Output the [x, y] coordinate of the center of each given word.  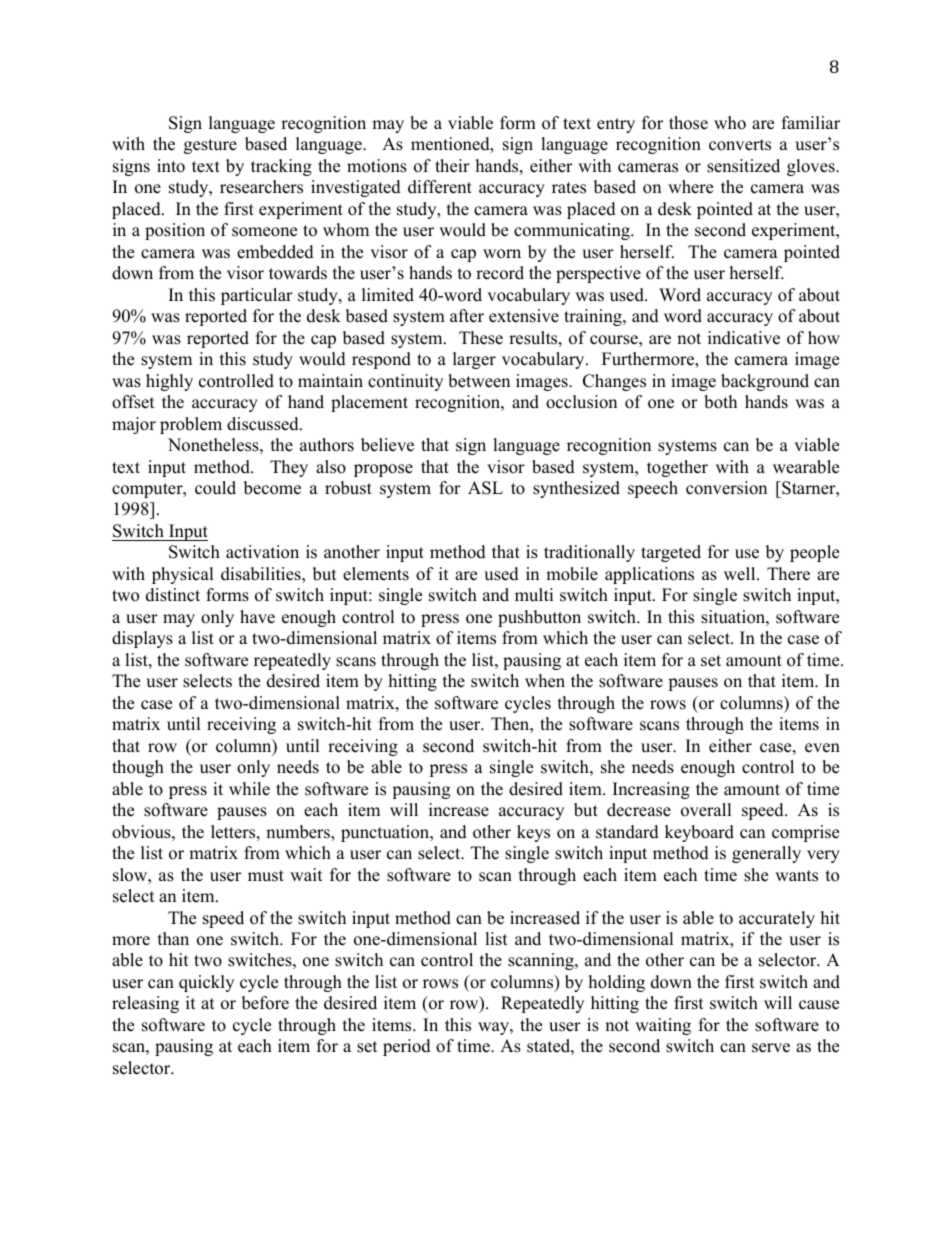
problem [191, 425]
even [822, 748]
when [545, 681]
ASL [485, 488]
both [720, 402]
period [407, 1047]
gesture [210, 146]
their [452, 166]
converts [740, 145]
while [249, 789]
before [265, 1003]
